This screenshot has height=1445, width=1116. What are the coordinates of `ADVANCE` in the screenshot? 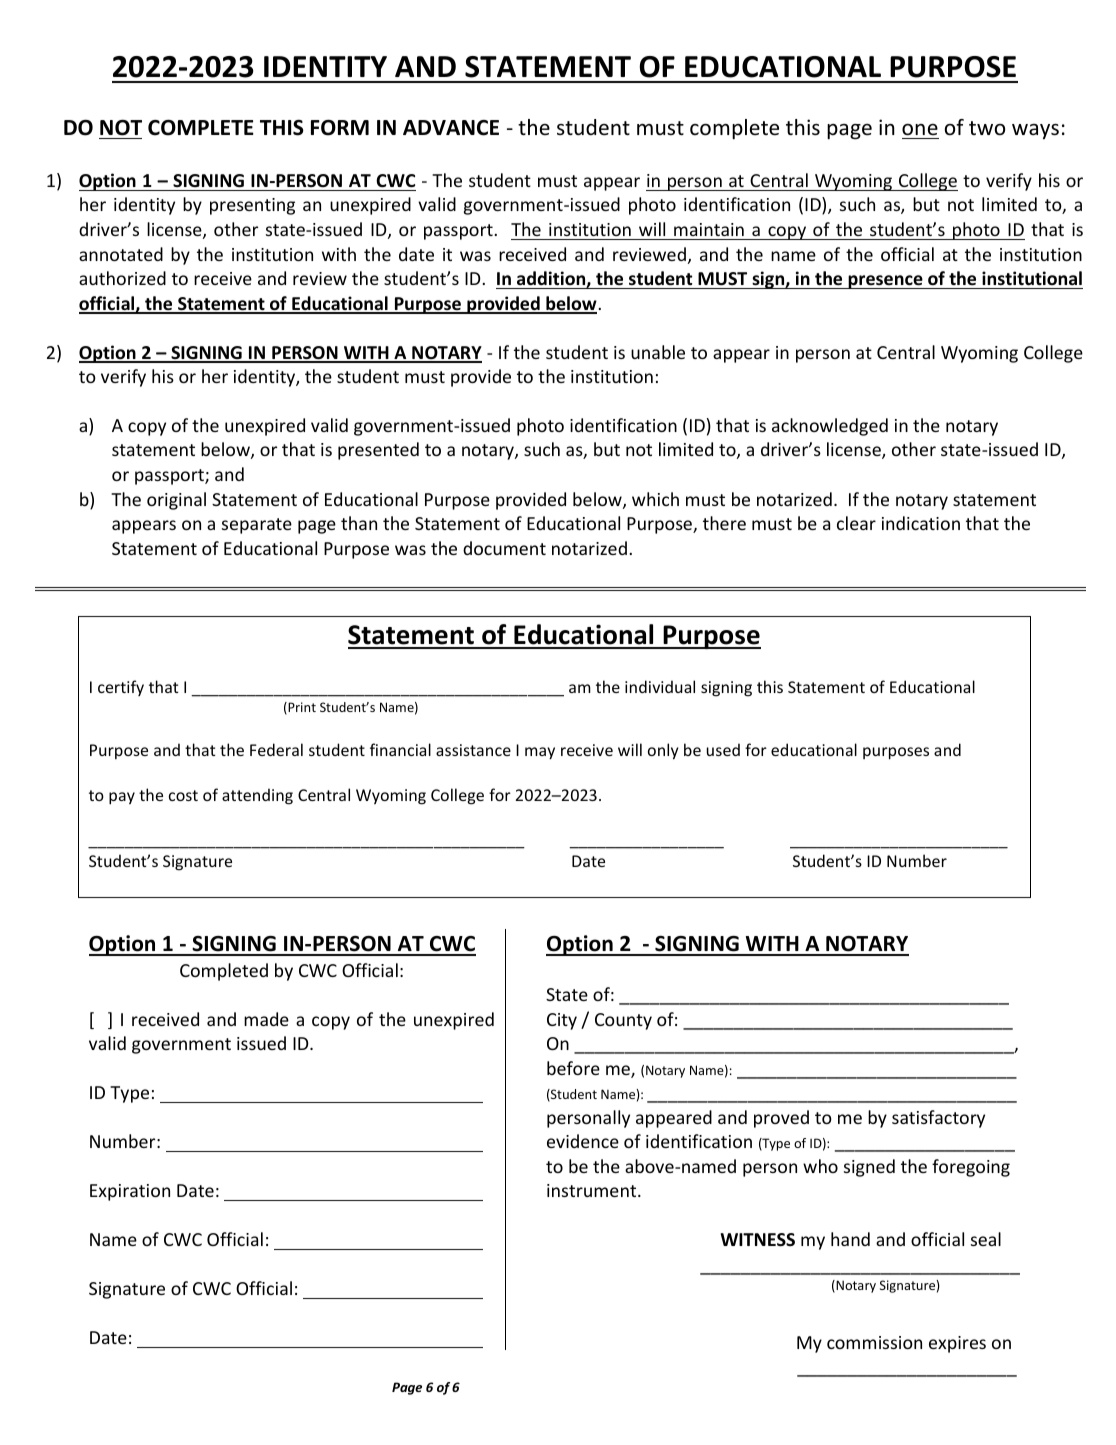 It's located at (451, 128).
